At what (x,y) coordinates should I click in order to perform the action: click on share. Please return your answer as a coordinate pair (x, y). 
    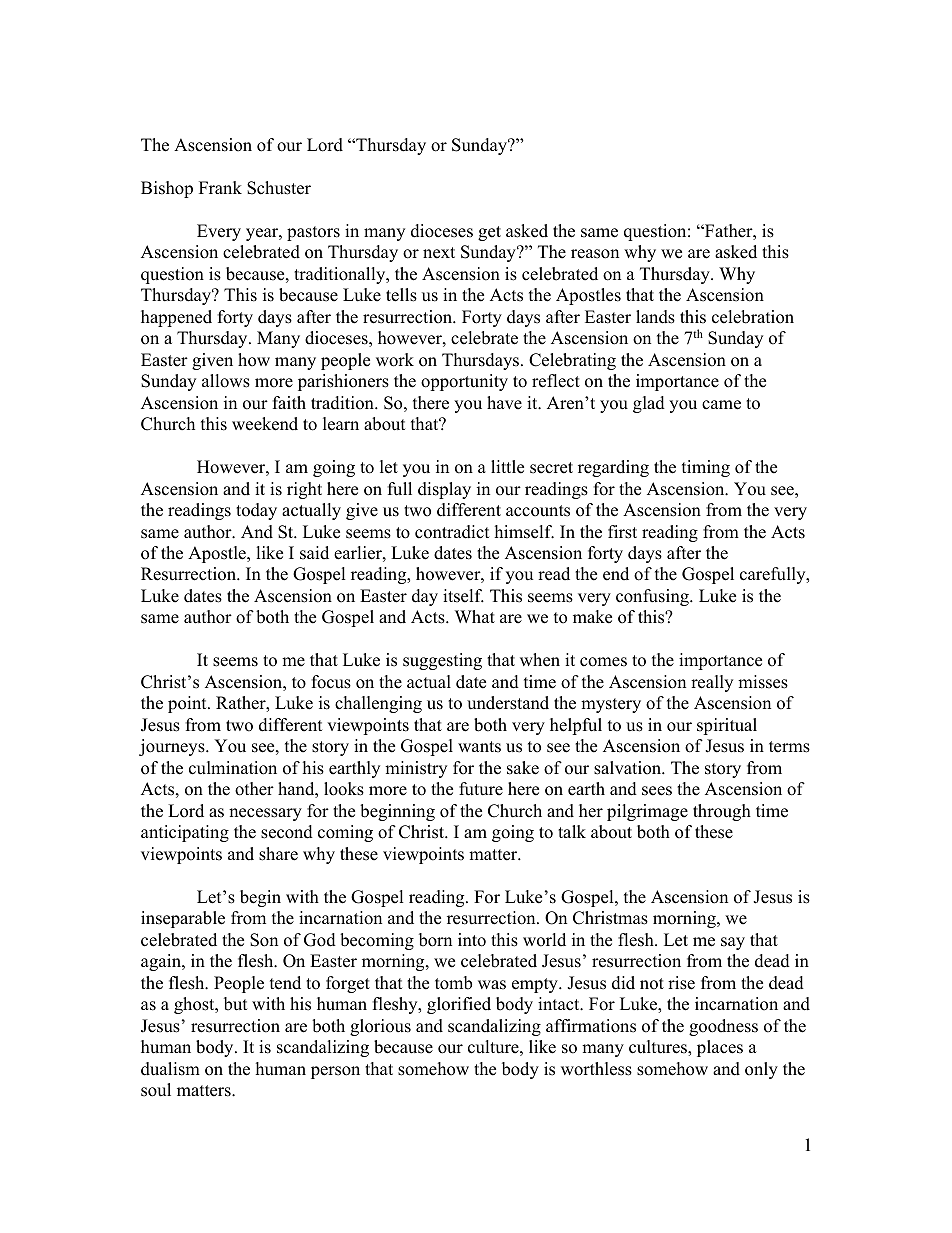
    Looking at the image, I should click on (278, 854).
